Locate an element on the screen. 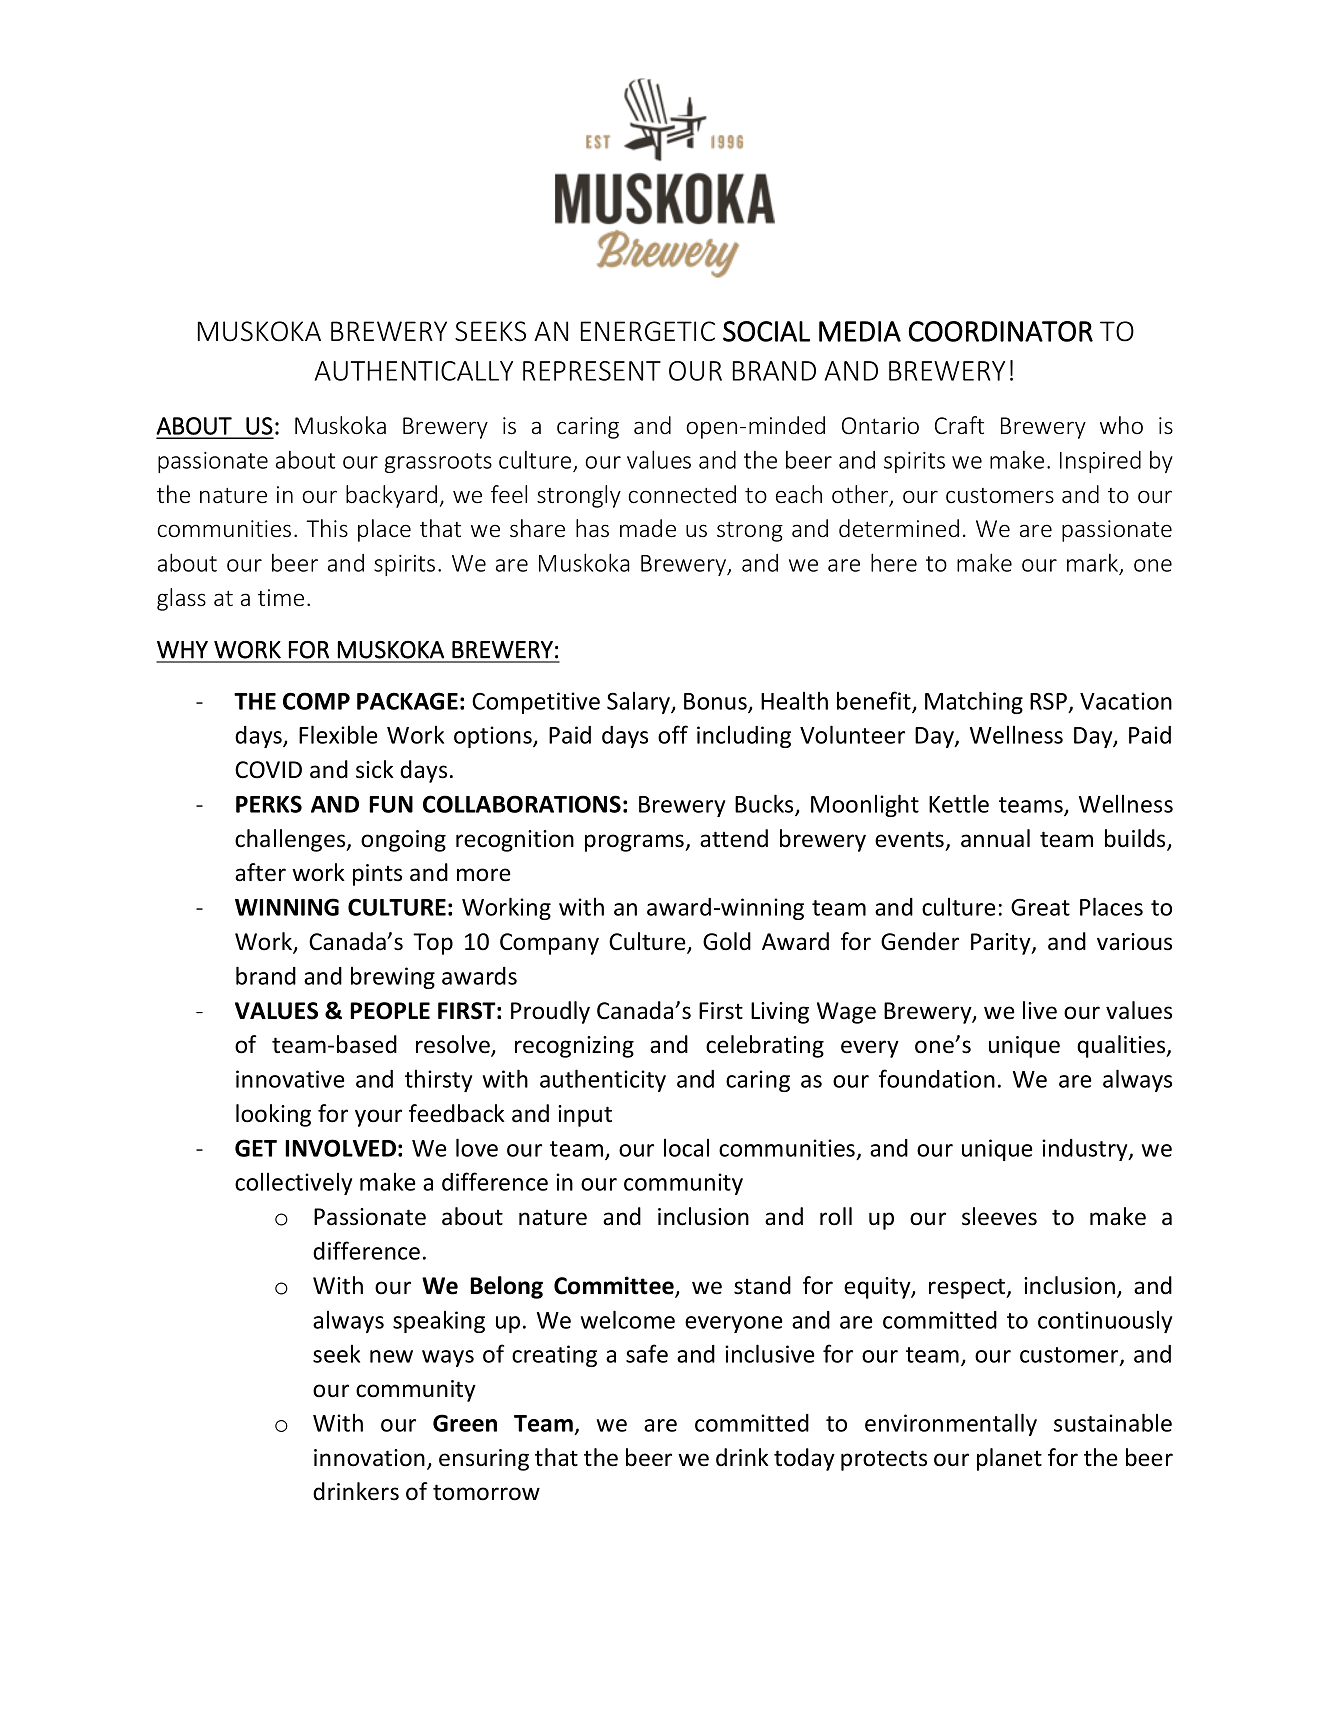  AUTHENTICALLY is located at coordinates (414, 371).
